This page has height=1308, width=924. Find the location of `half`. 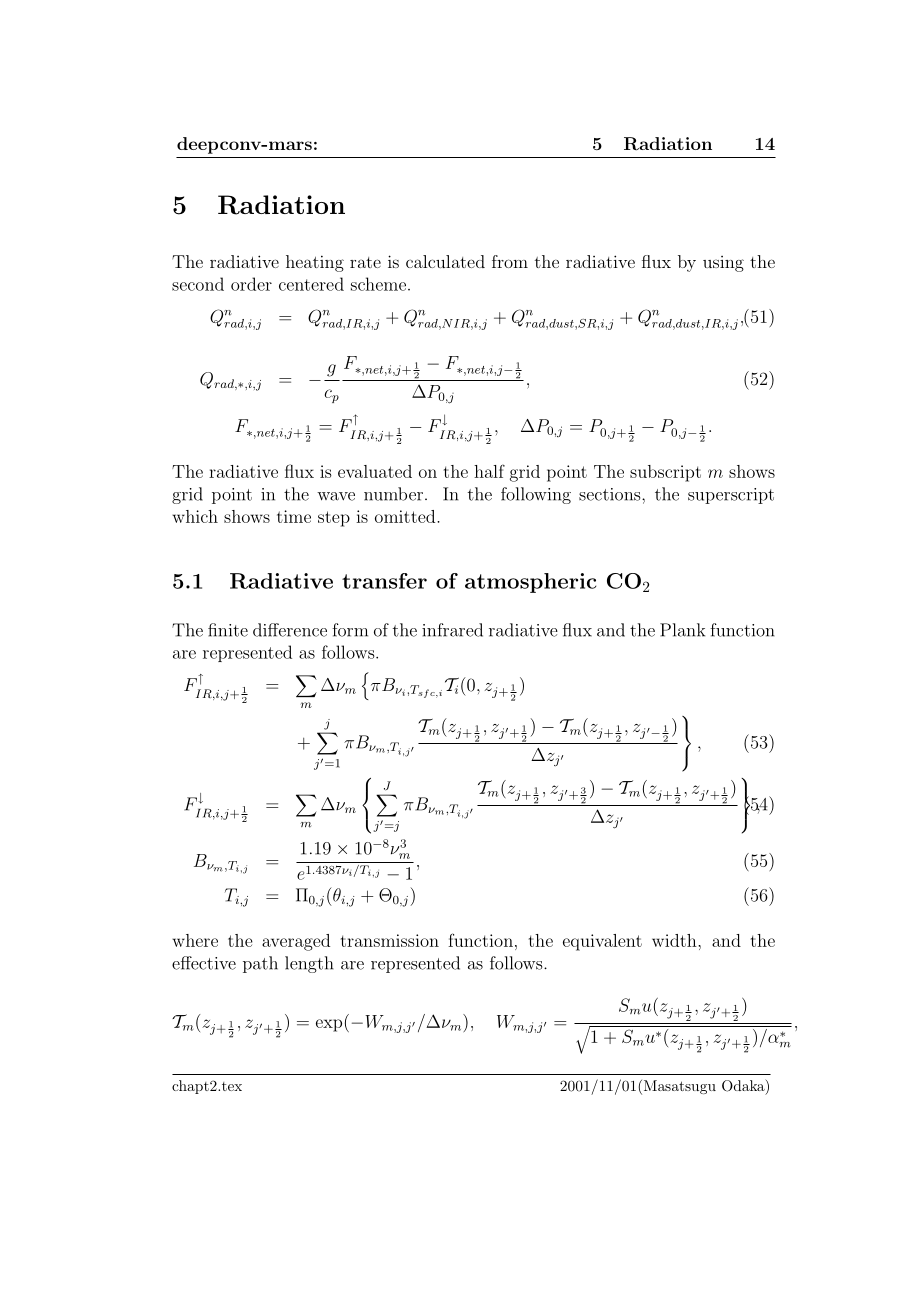

half is located at coordinates (489, 471).
